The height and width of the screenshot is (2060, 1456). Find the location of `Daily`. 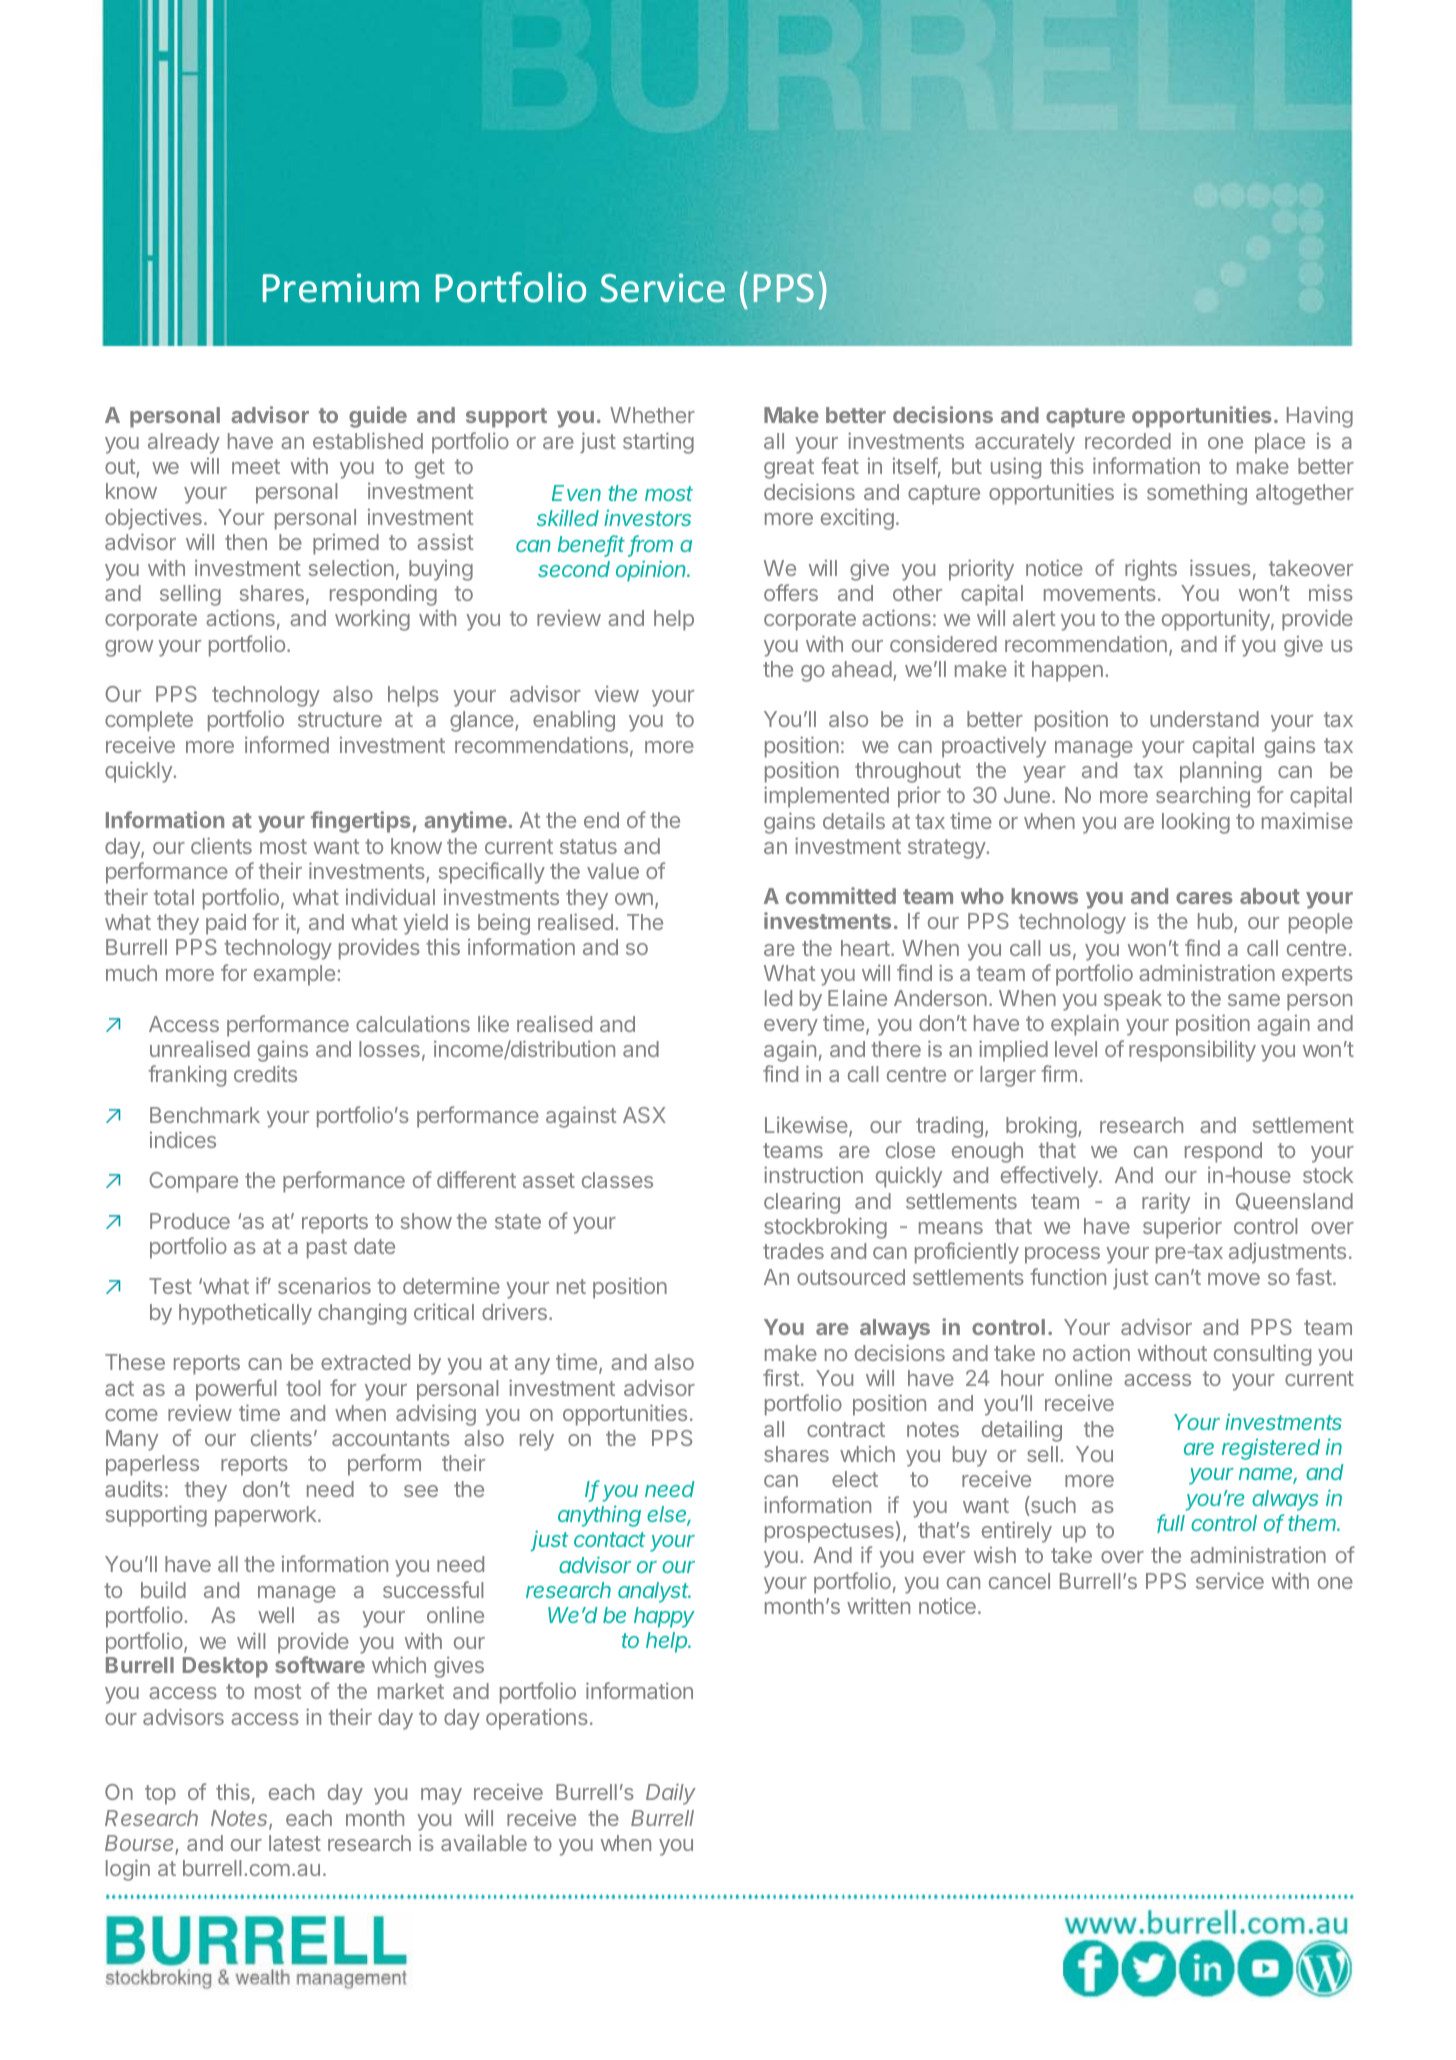

Daily is located at coordinates (671, 1794).
